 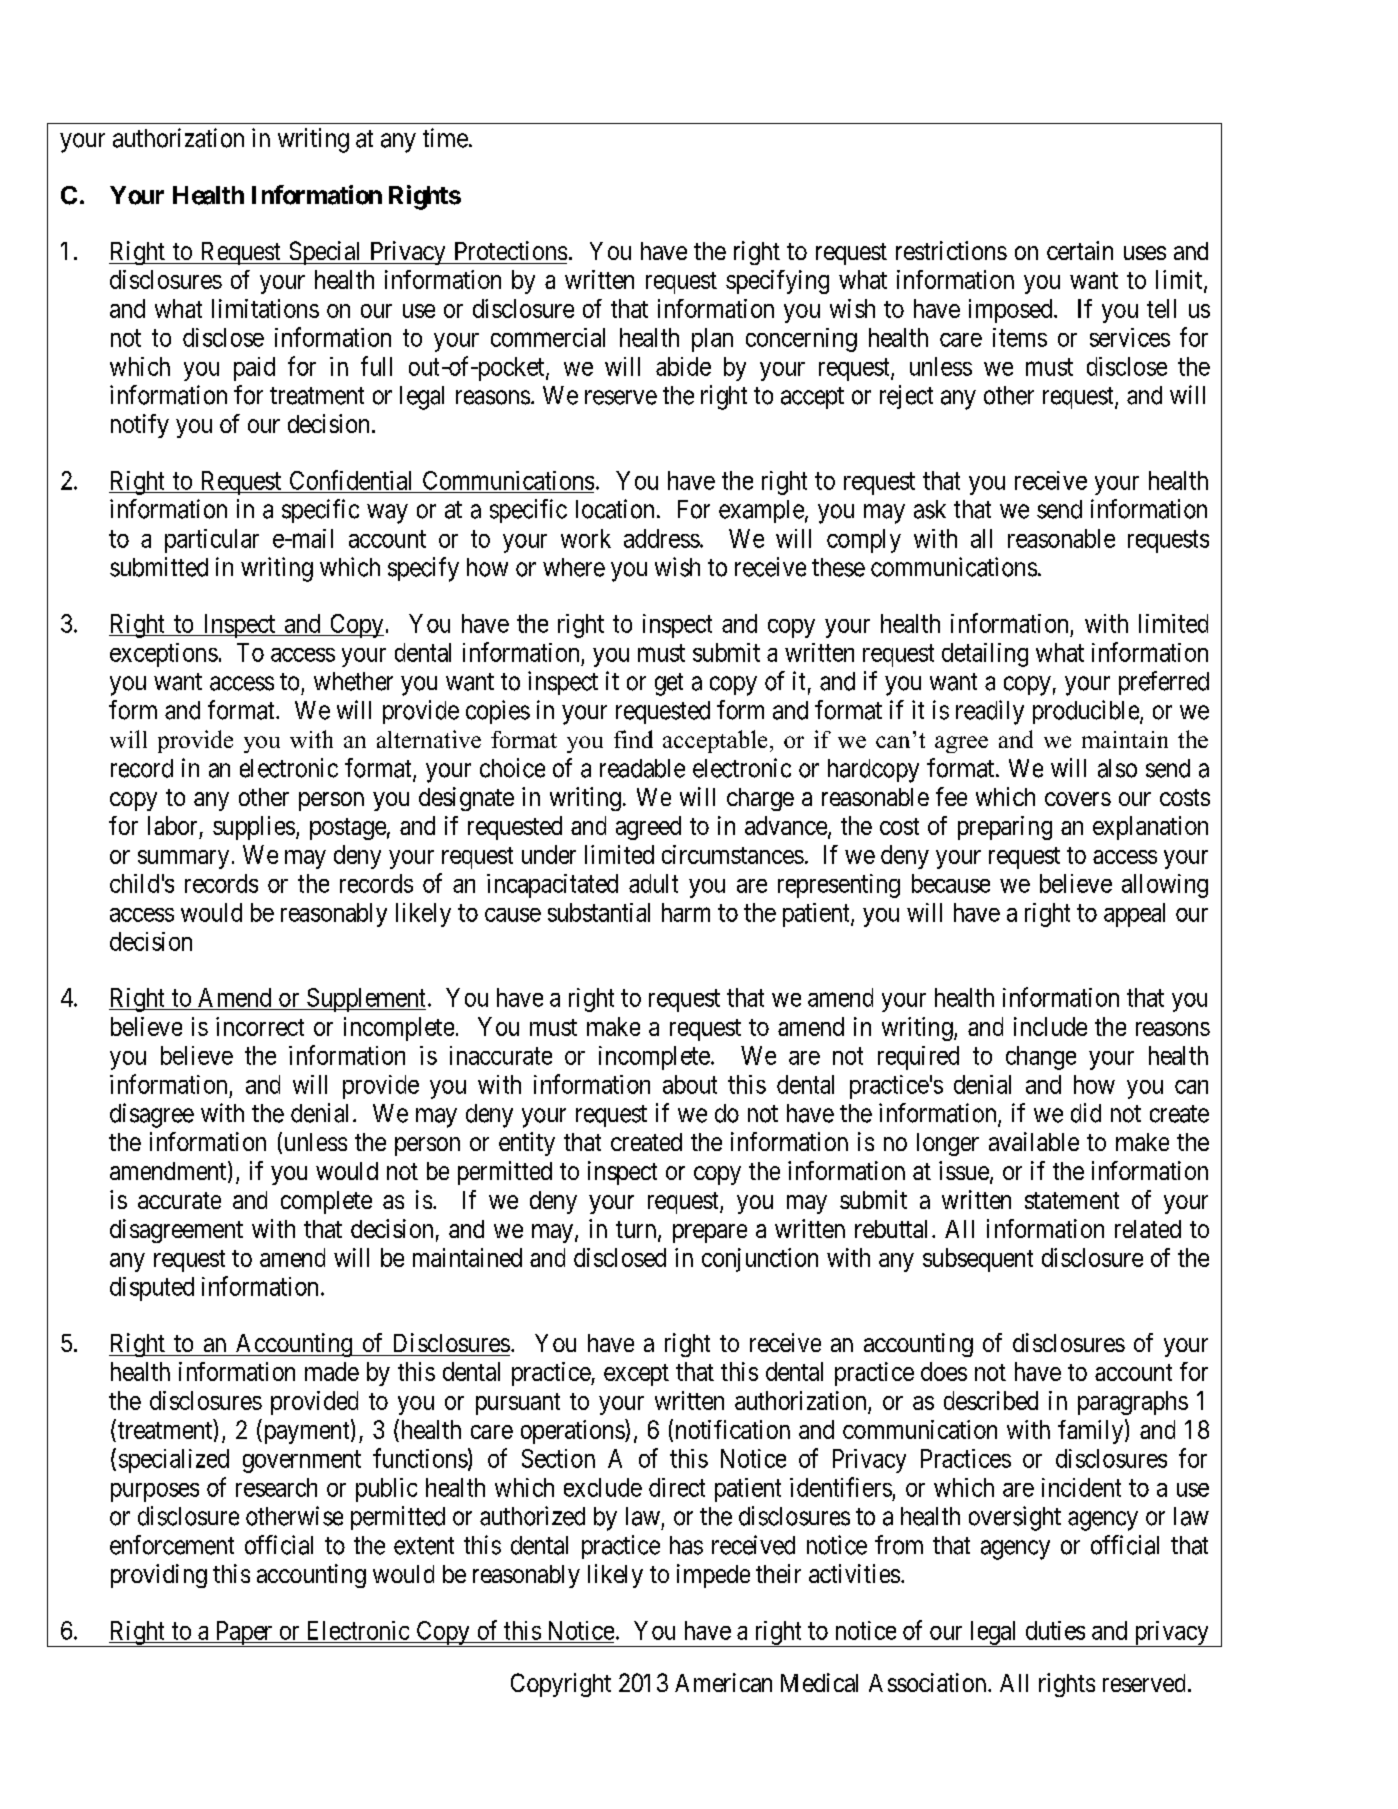 I want to click on particular, so click(x=212, y=541).
